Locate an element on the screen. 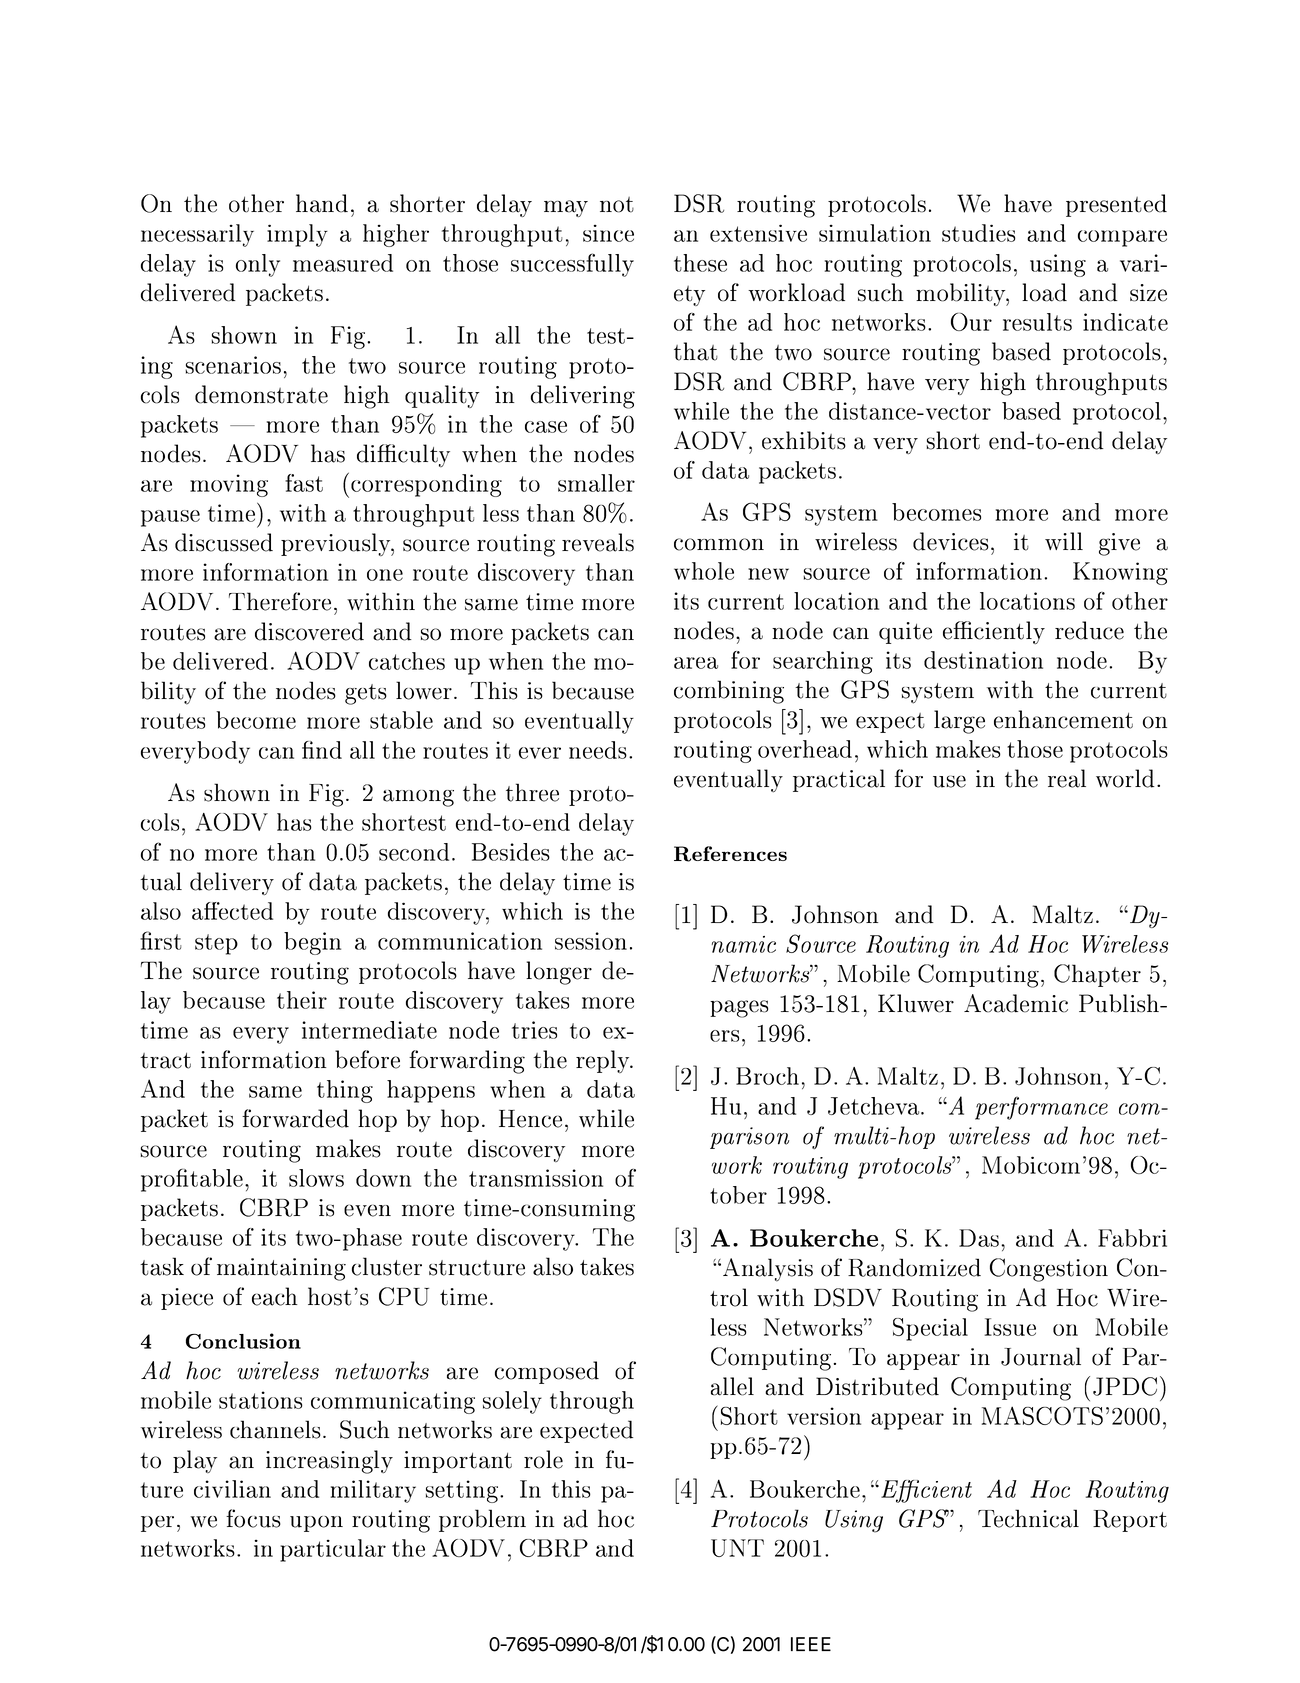 This screenshot has height=1683, width=1300. session is located at coordinates (591, 941).
